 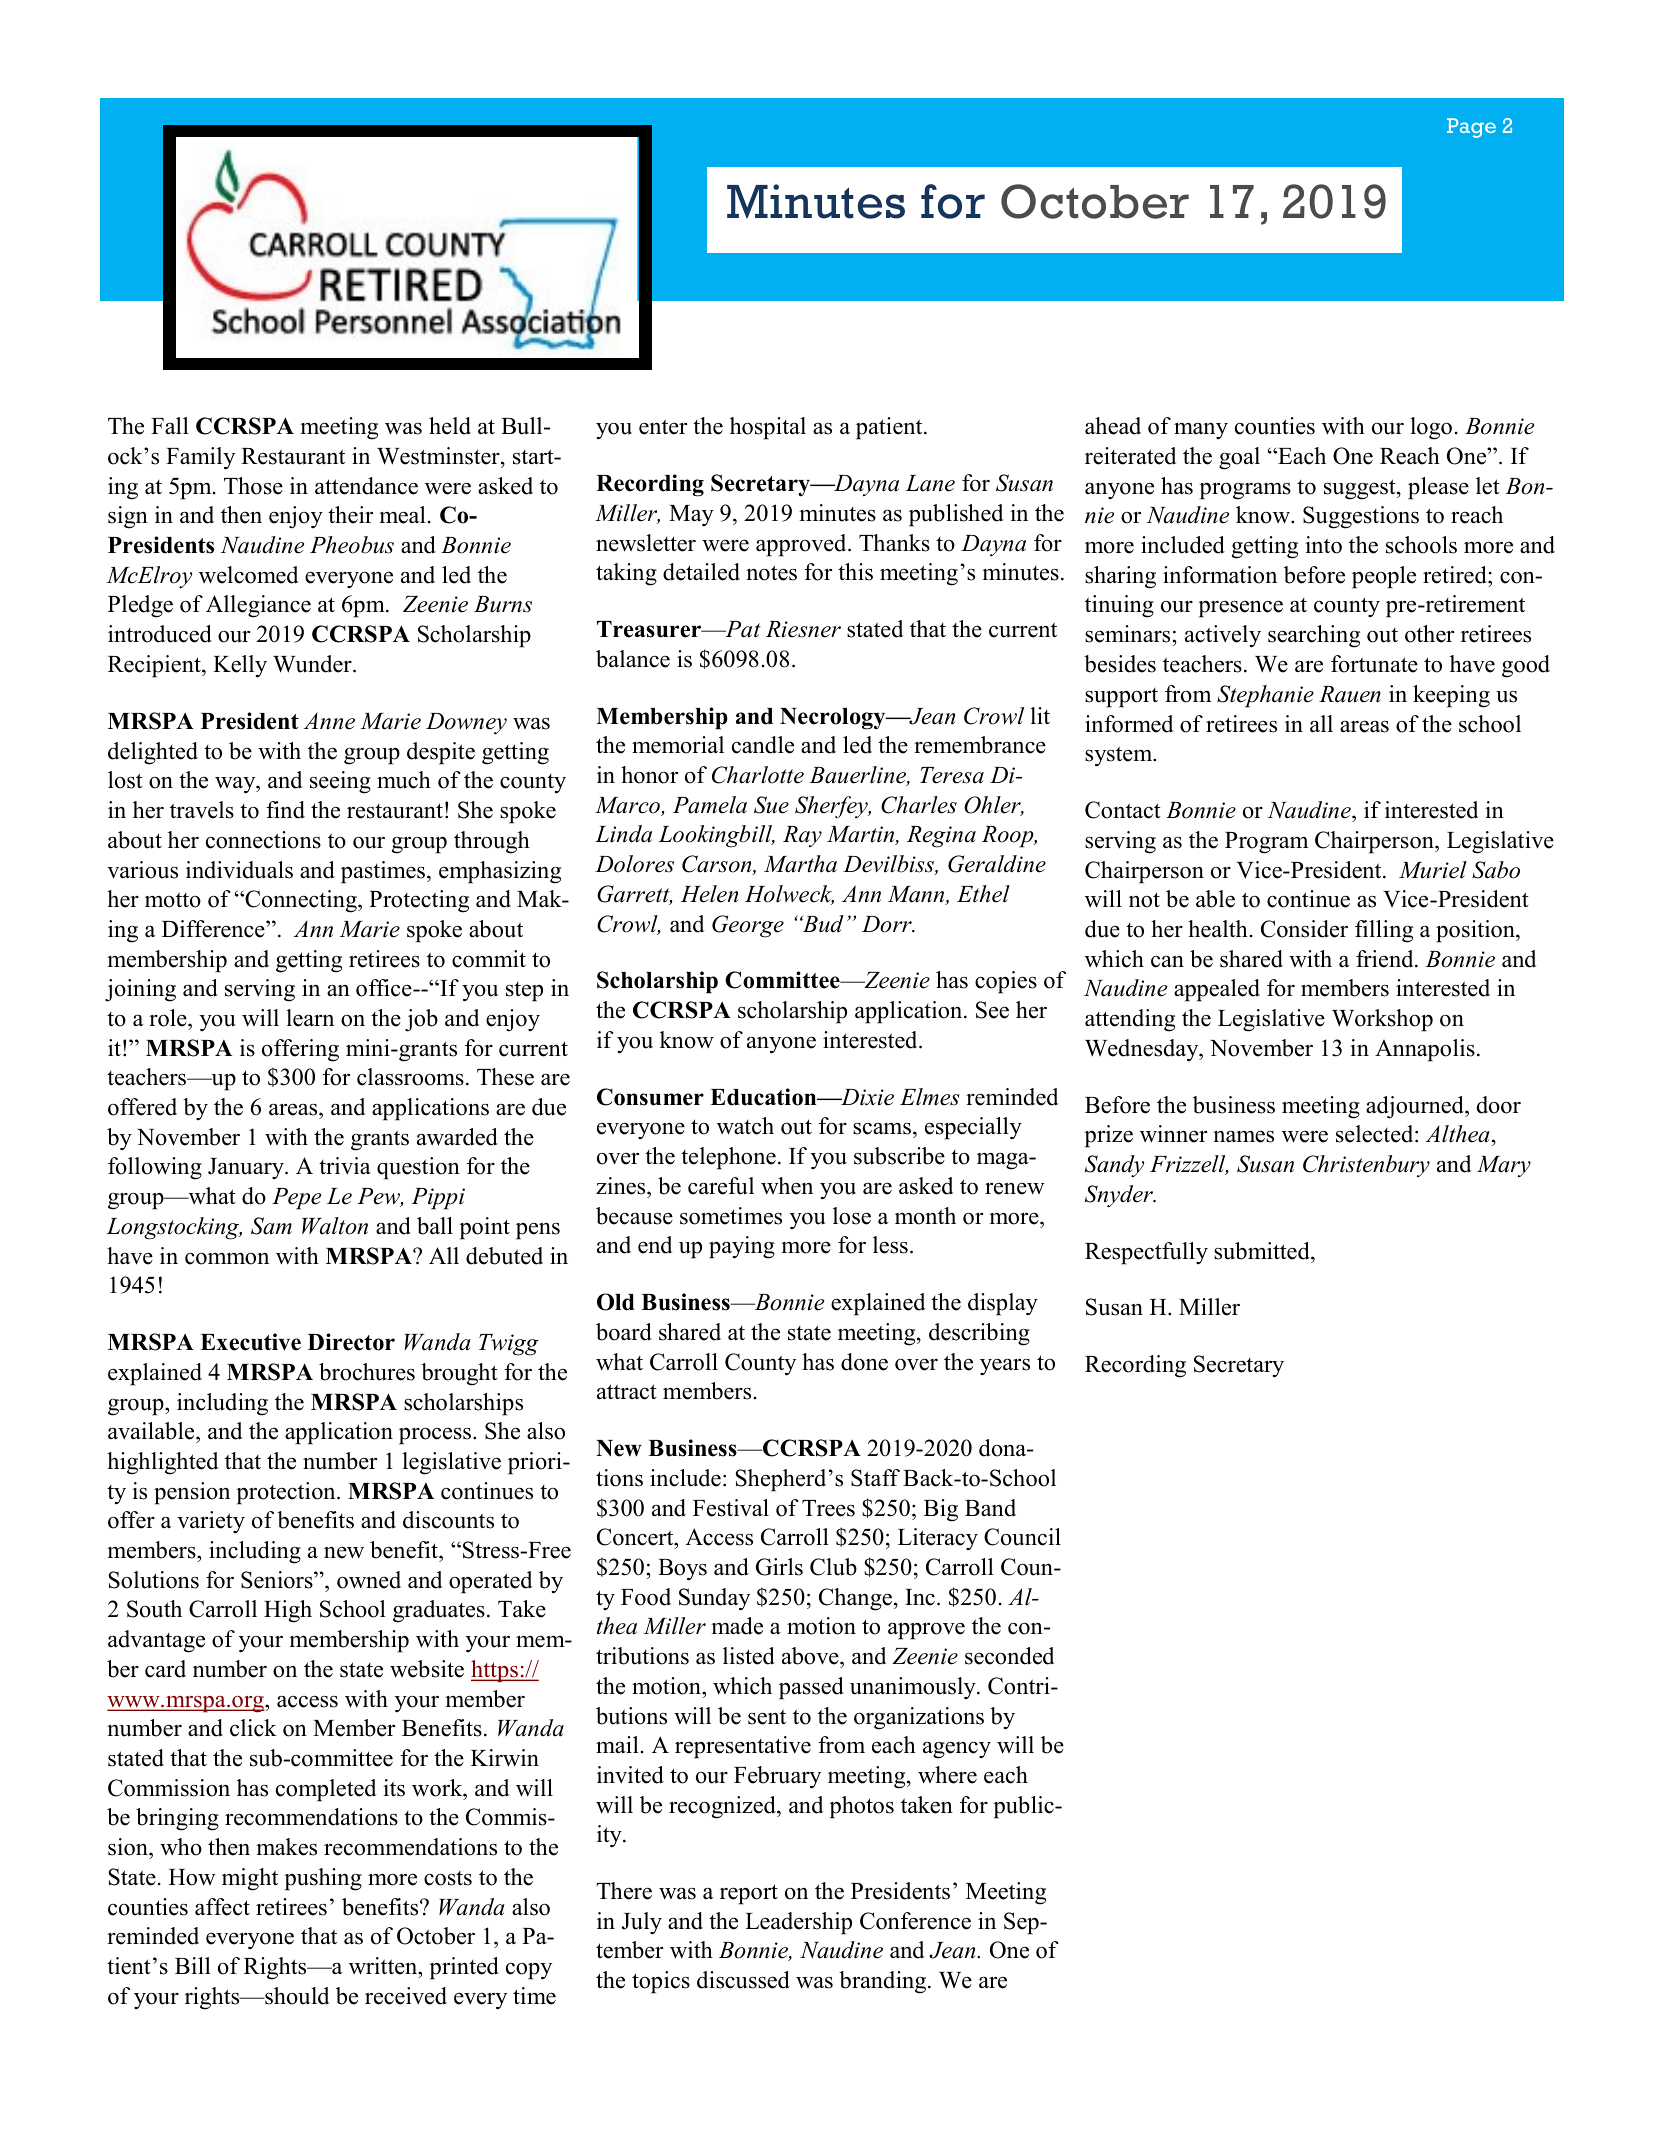 What do you see at coordinates (798, 1923) in the screenshot?
I see `Leadership` at bounding box center [798, 1923].
